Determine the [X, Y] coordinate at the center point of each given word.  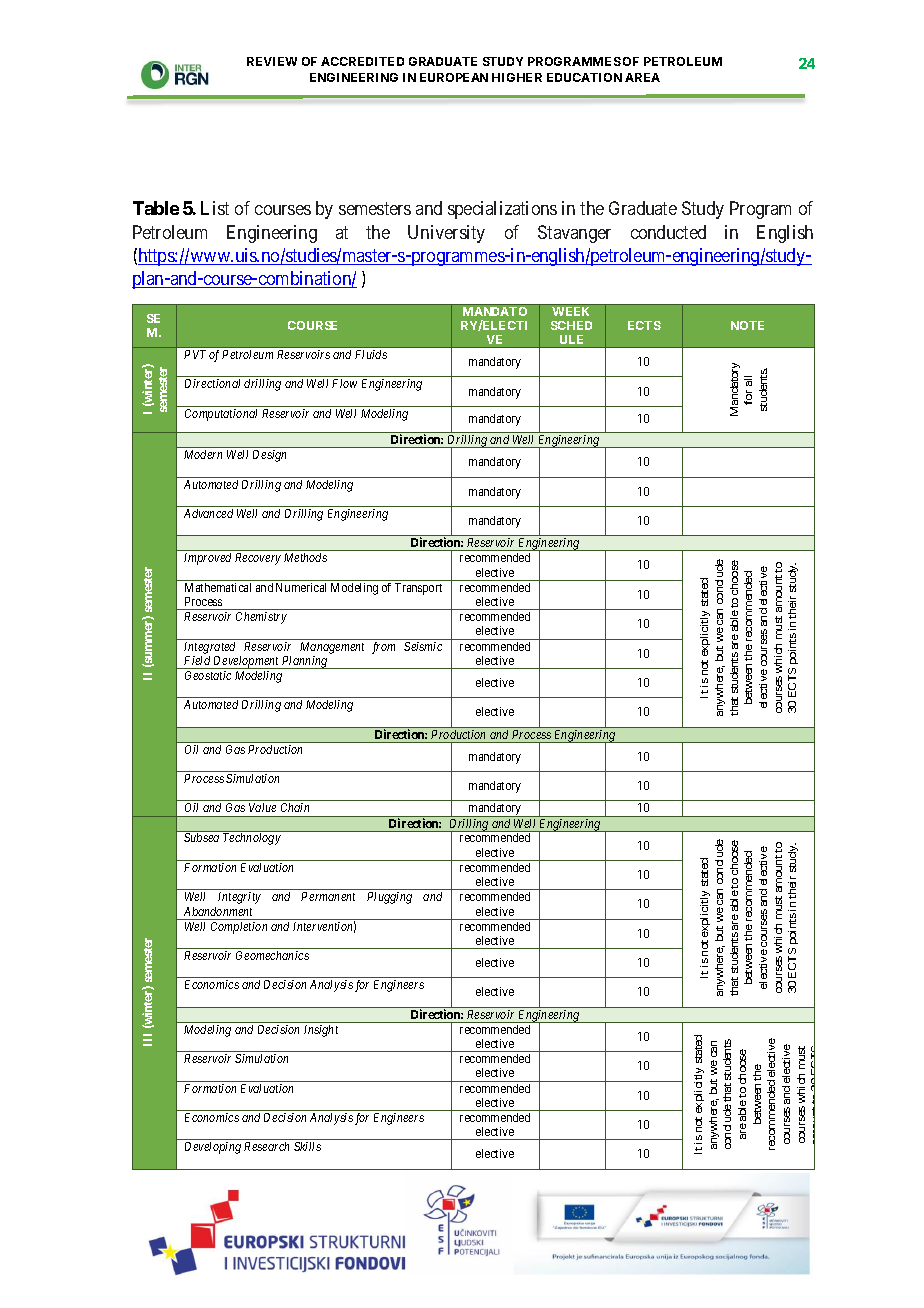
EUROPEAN [454, 77]
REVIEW [272, 61]
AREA [642, 77]
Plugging [389, 898]
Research [266, 1146]
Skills [307, 1146]
